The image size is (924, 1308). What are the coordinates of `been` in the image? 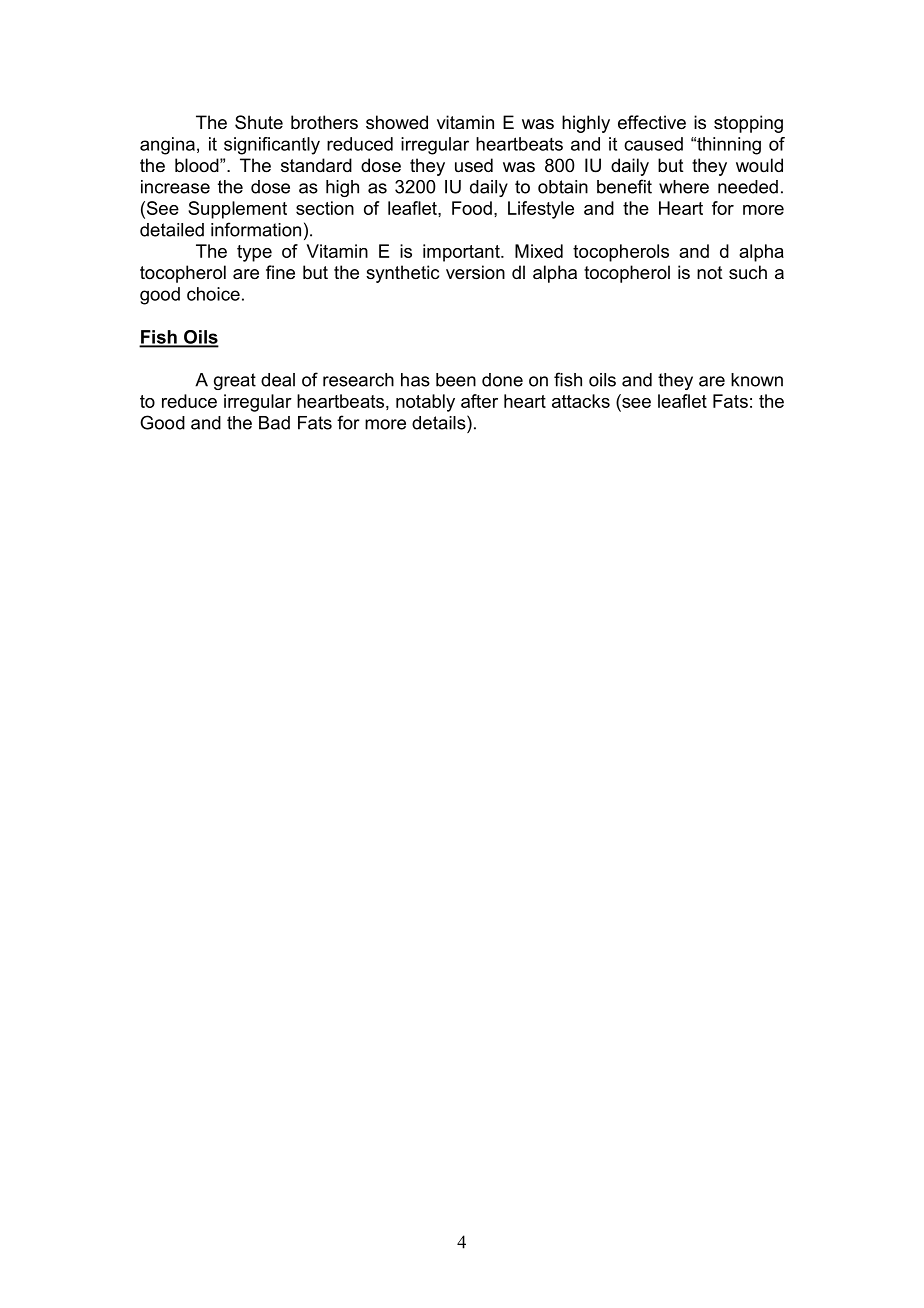 It's located at (456, 380).
